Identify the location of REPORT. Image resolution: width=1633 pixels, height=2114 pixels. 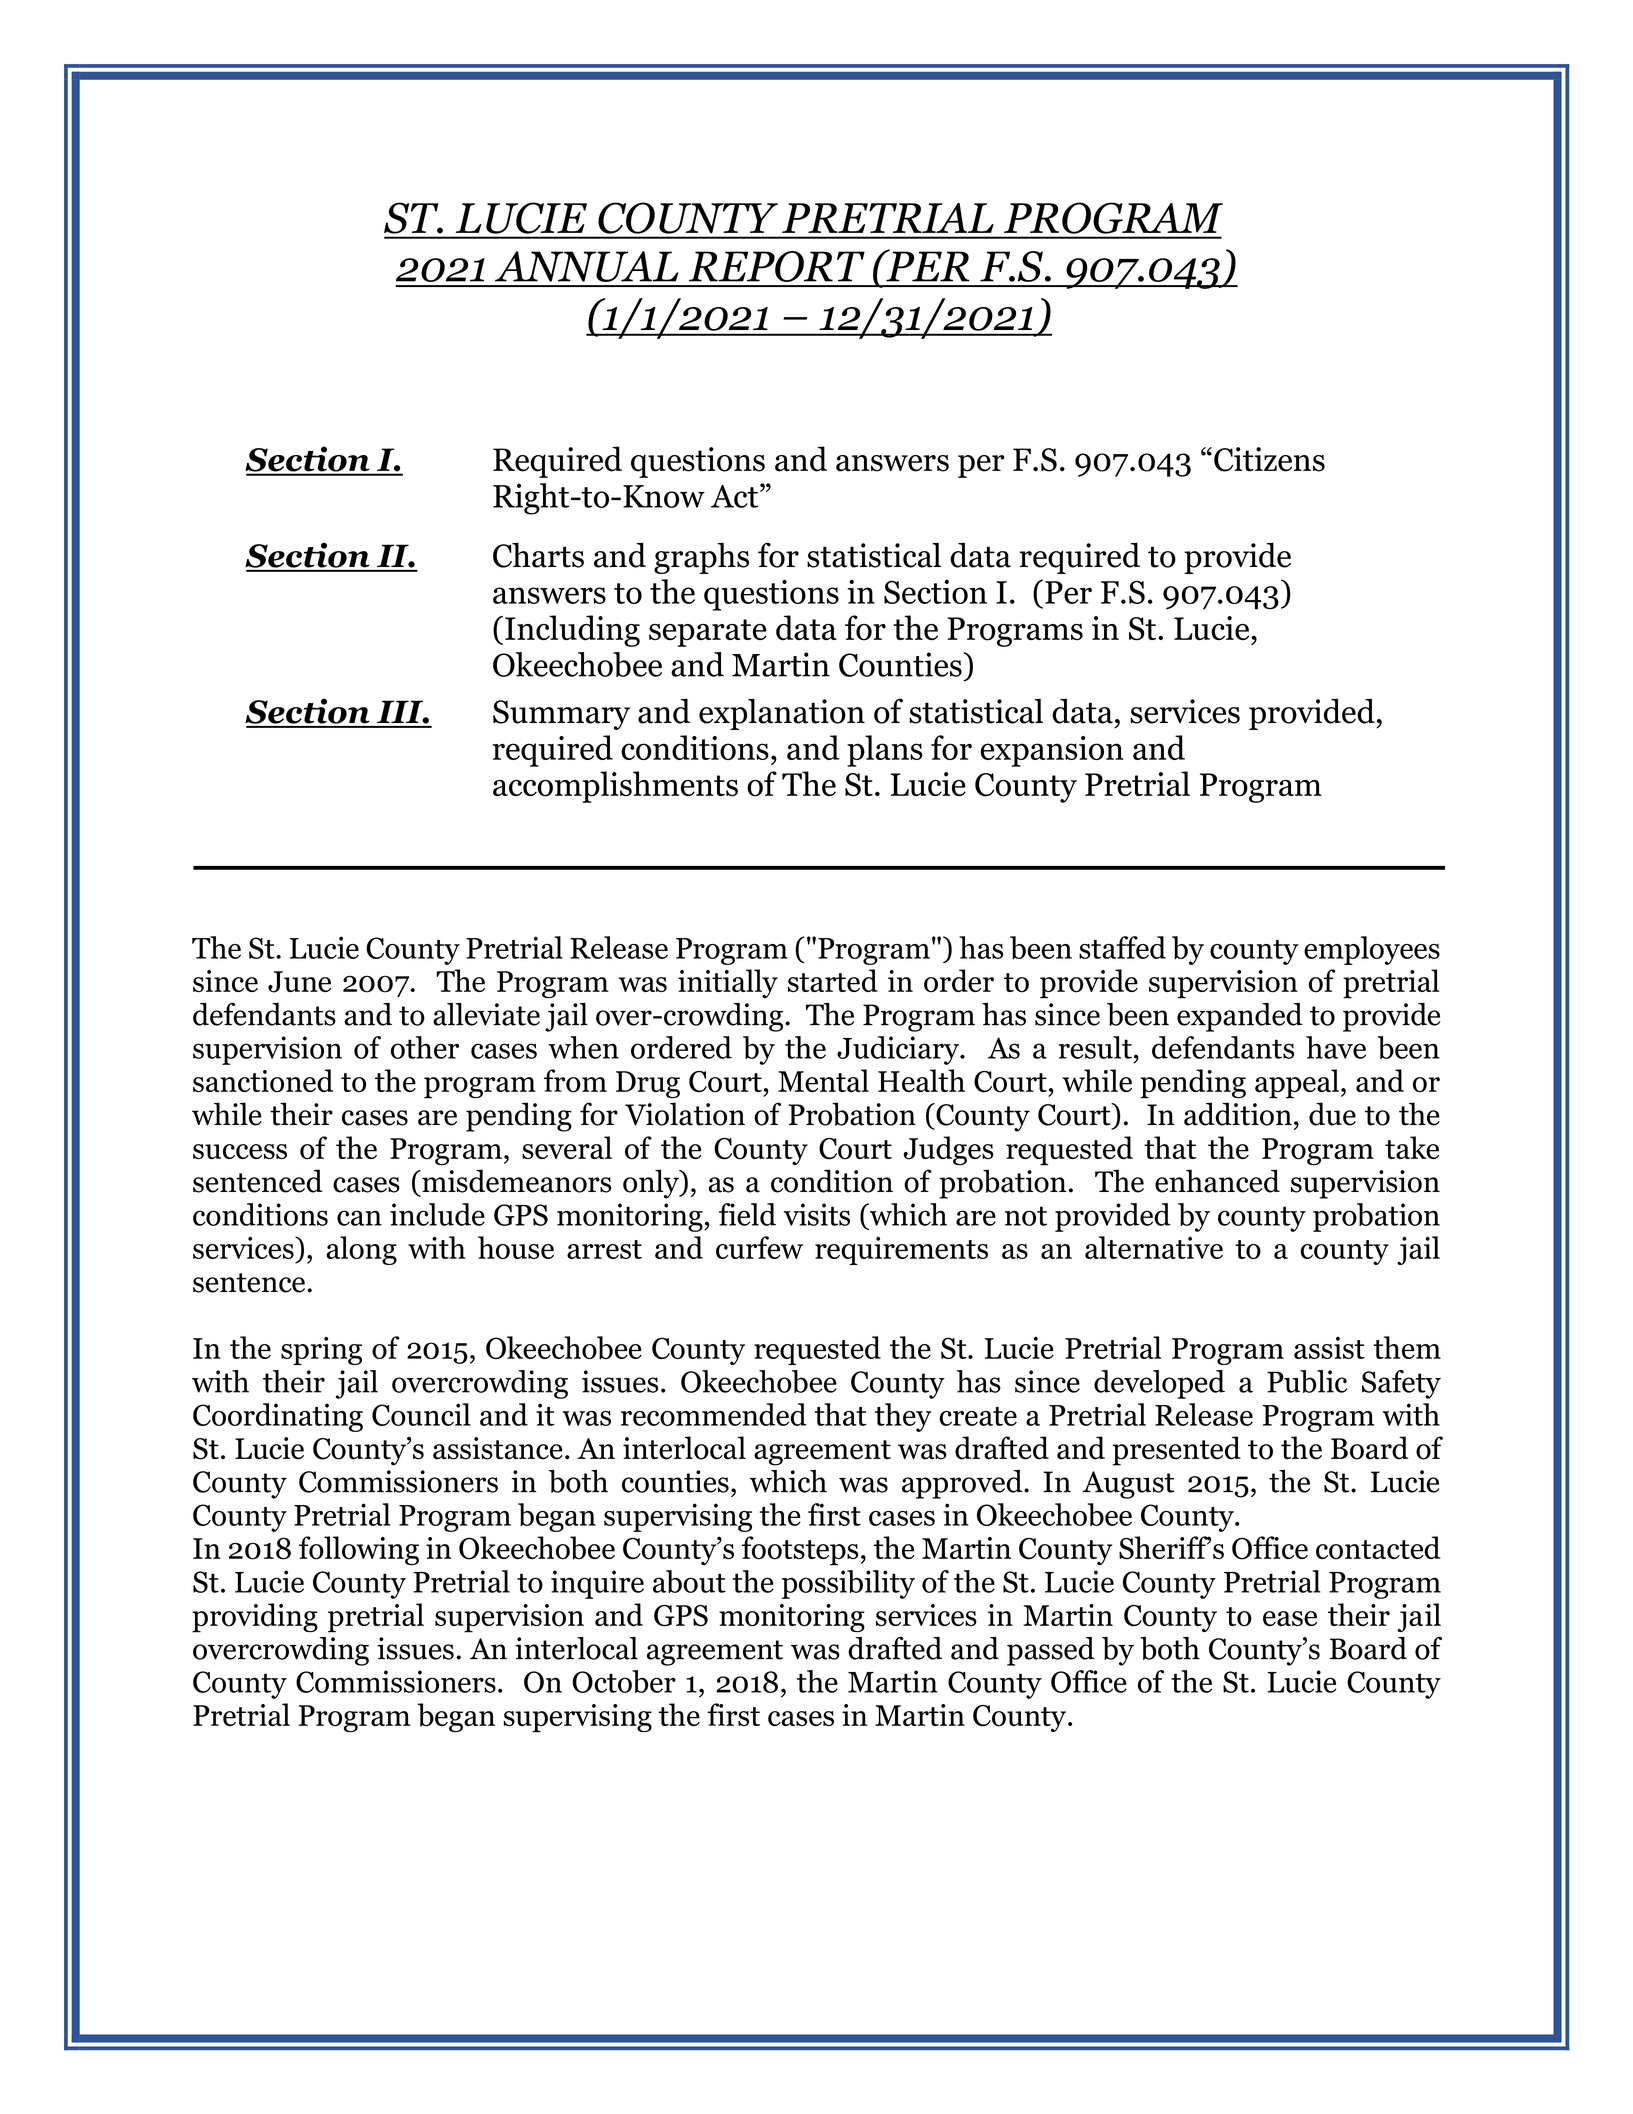
(777, 266).
